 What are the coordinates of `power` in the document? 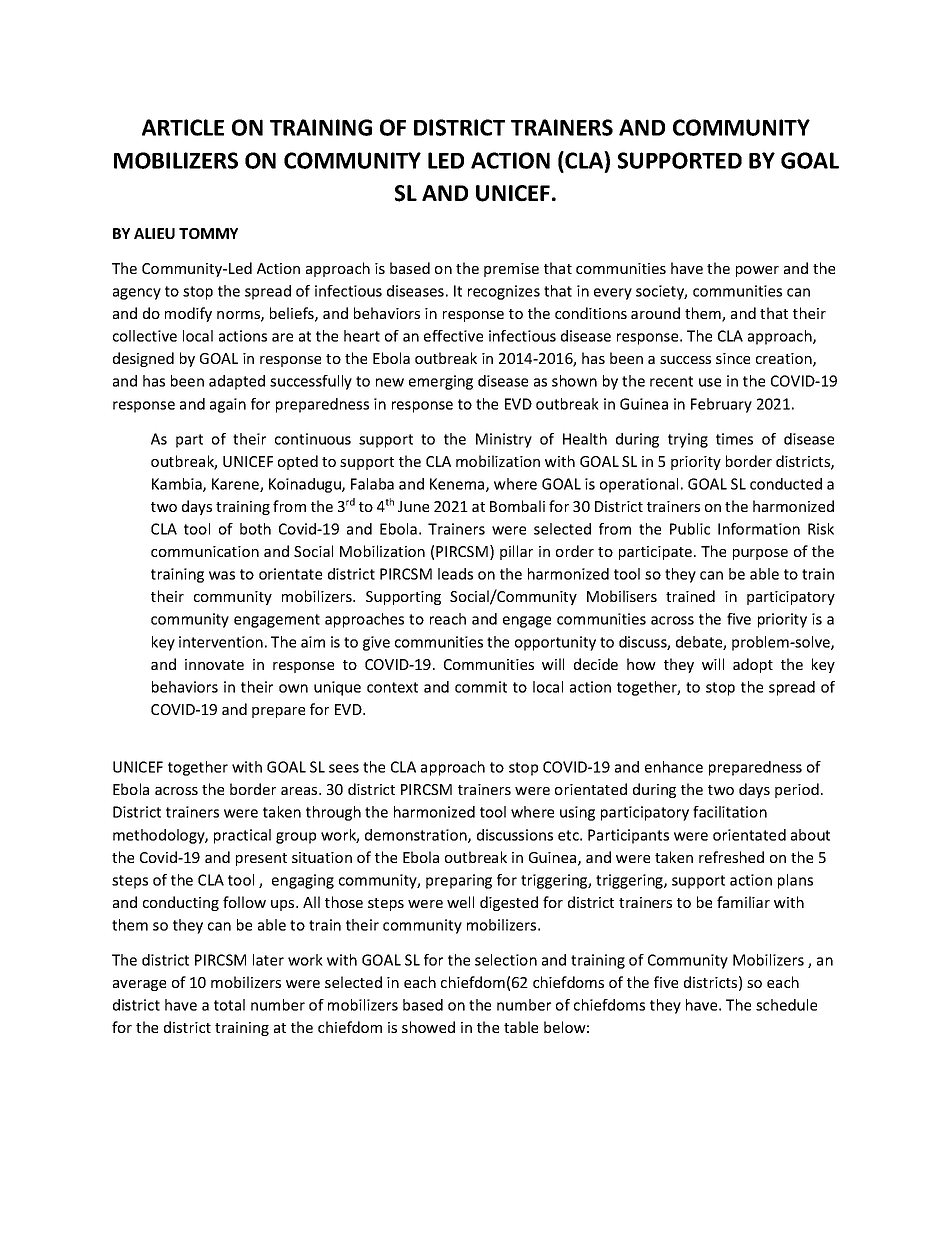 It's located at (757, 271).
